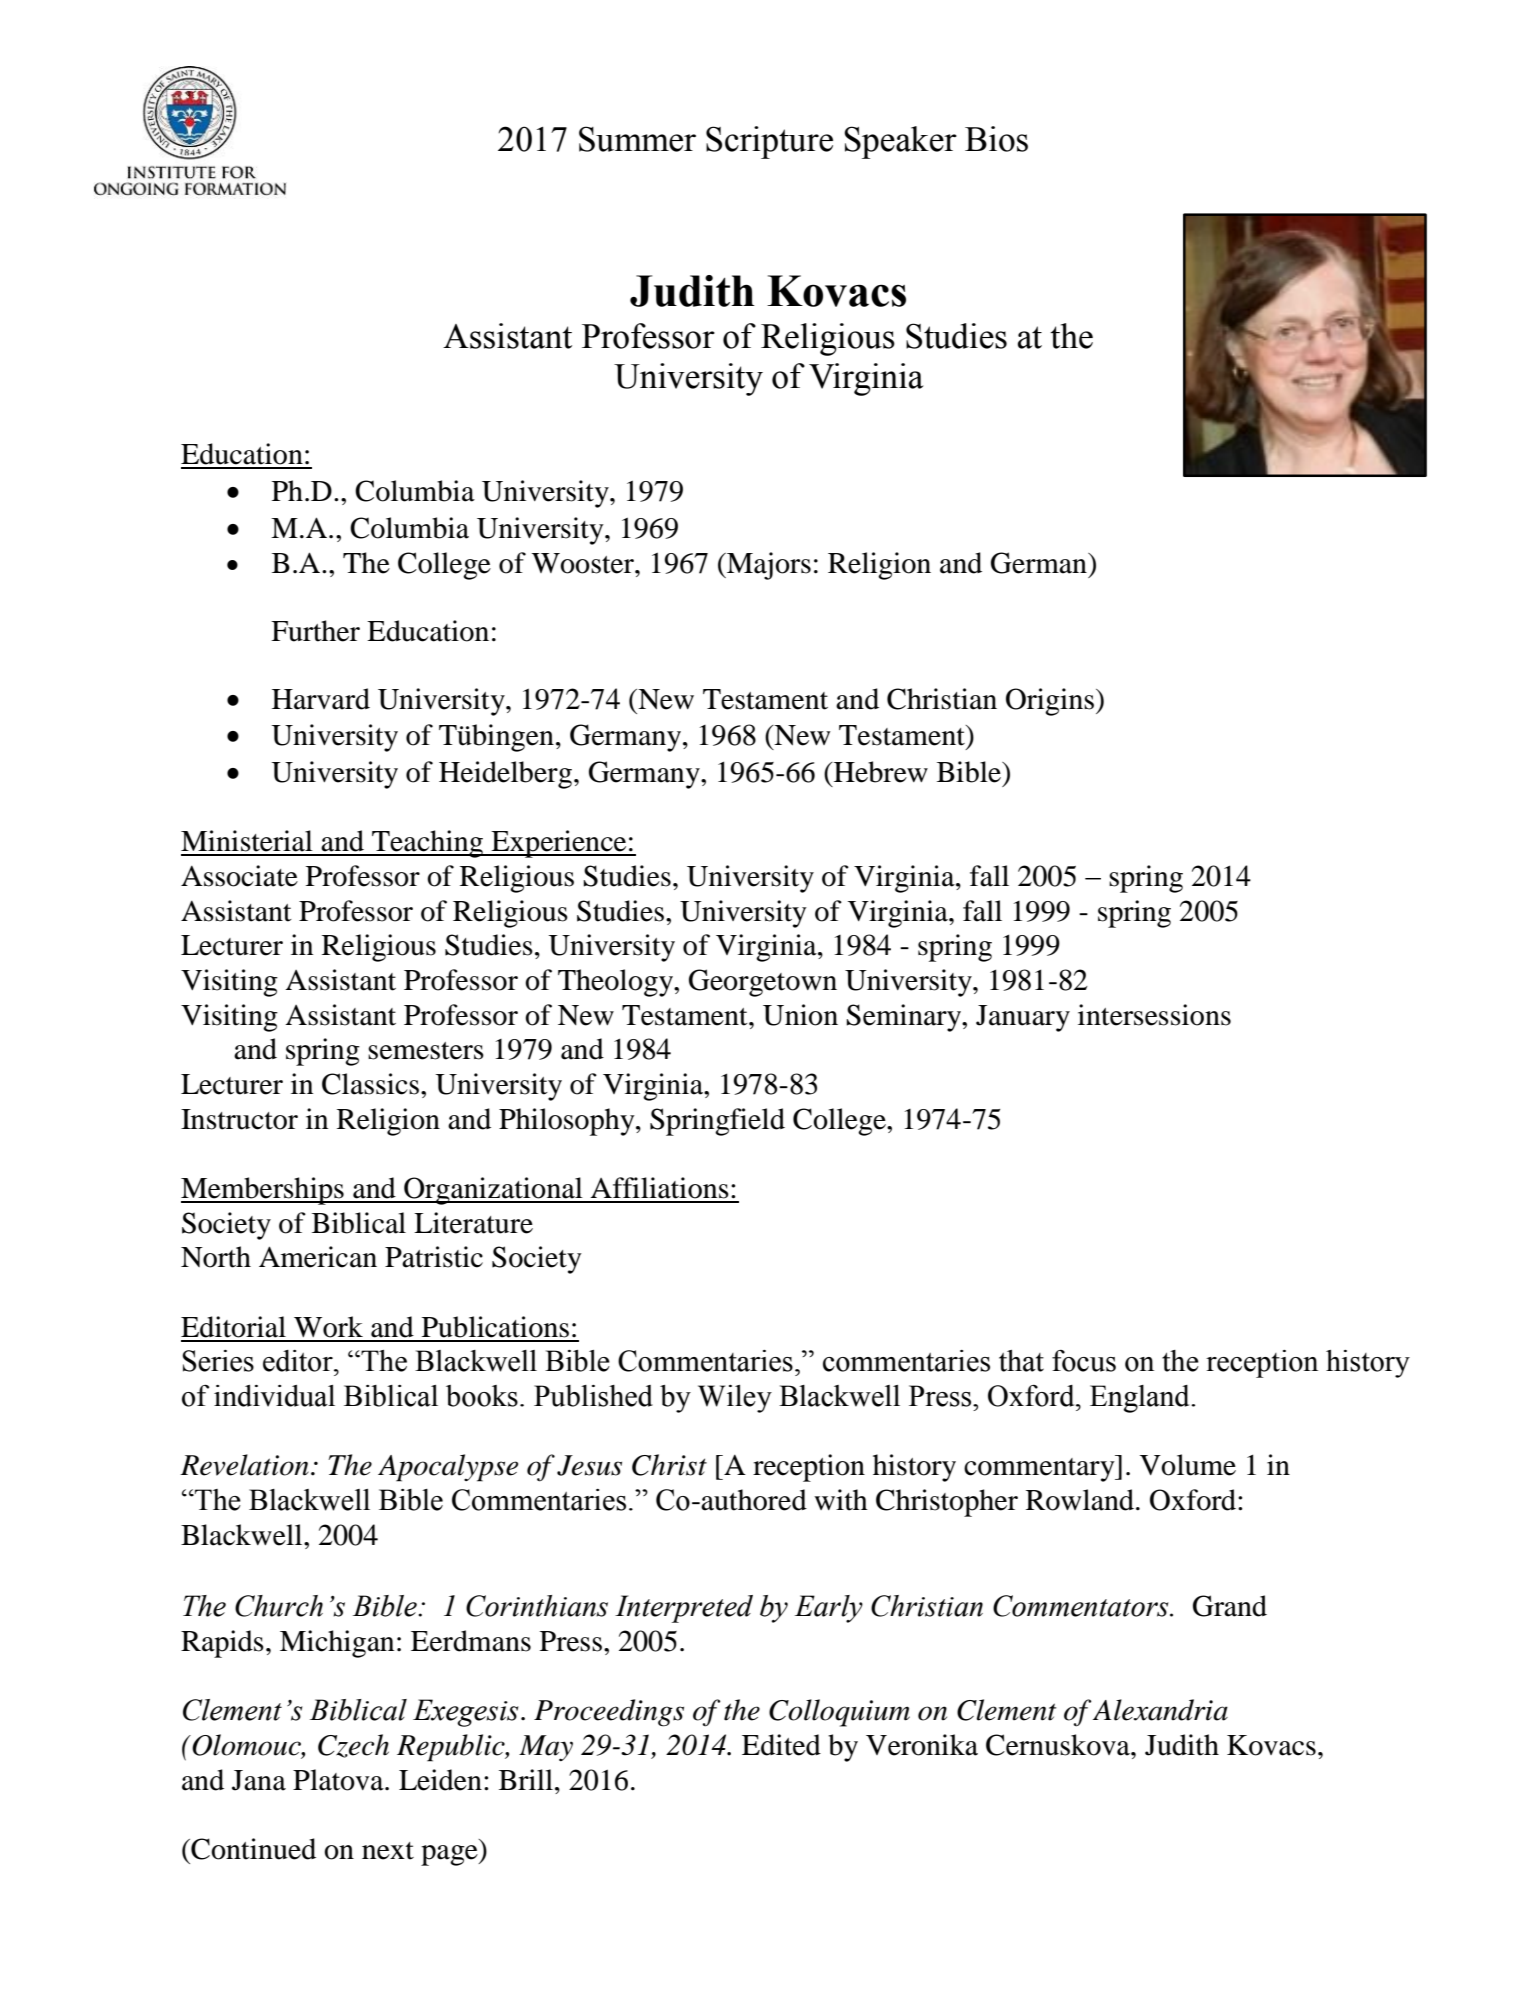 This screenshot has height=1990, width=1538. Describe the element at coordinates (996, 139) in the screenshot. I see `Bios` at that location.
